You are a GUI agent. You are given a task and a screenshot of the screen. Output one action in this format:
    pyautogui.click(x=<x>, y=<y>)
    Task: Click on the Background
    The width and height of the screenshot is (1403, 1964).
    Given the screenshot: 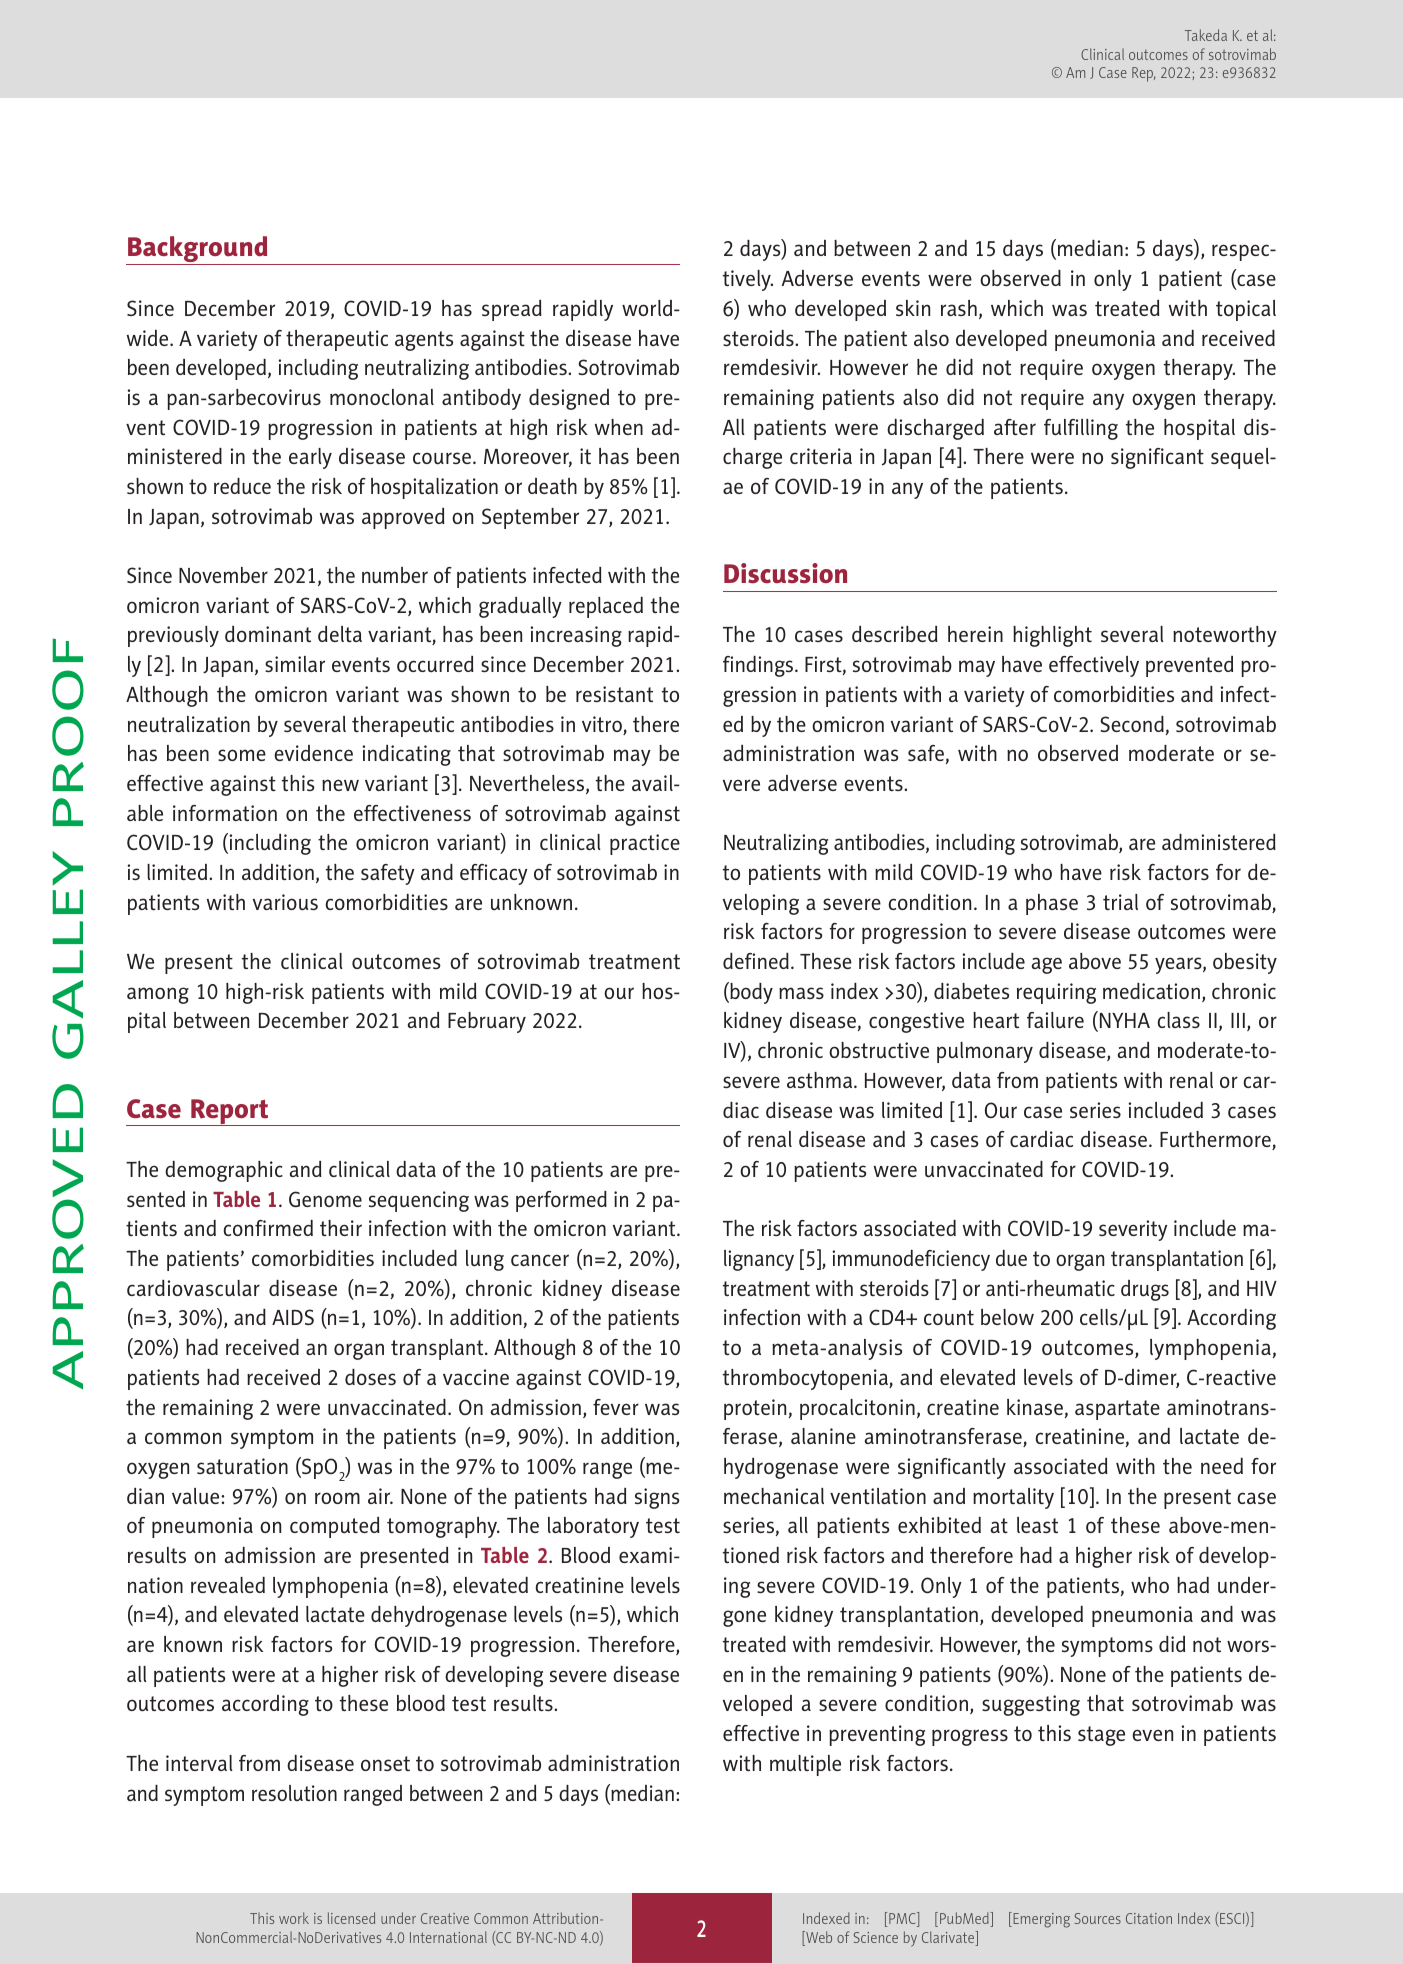 What is the action you would take?
    pyautogui.click(x=198, y=250)
